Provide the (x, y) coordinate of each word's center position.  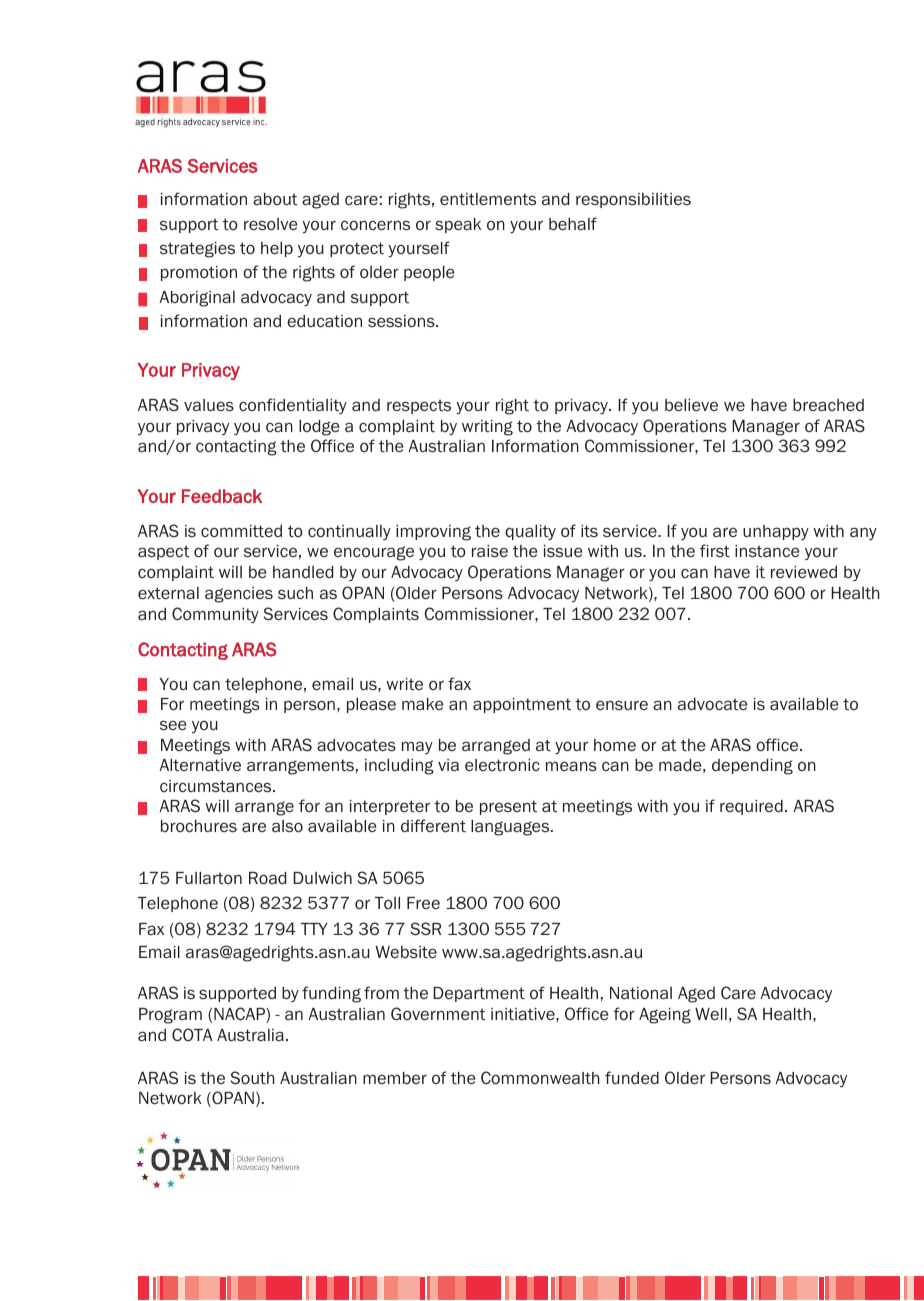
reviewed (804, 572)
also (287, 826)
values (209, 405)
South (253, 1077)
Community (215, 615)
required (751, 807)
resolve (270, 224)
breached (828, 405)
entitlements (488, 199)
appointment (522, 705)
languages (511, 828)
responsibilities (633, 200)
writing (487, 428)
